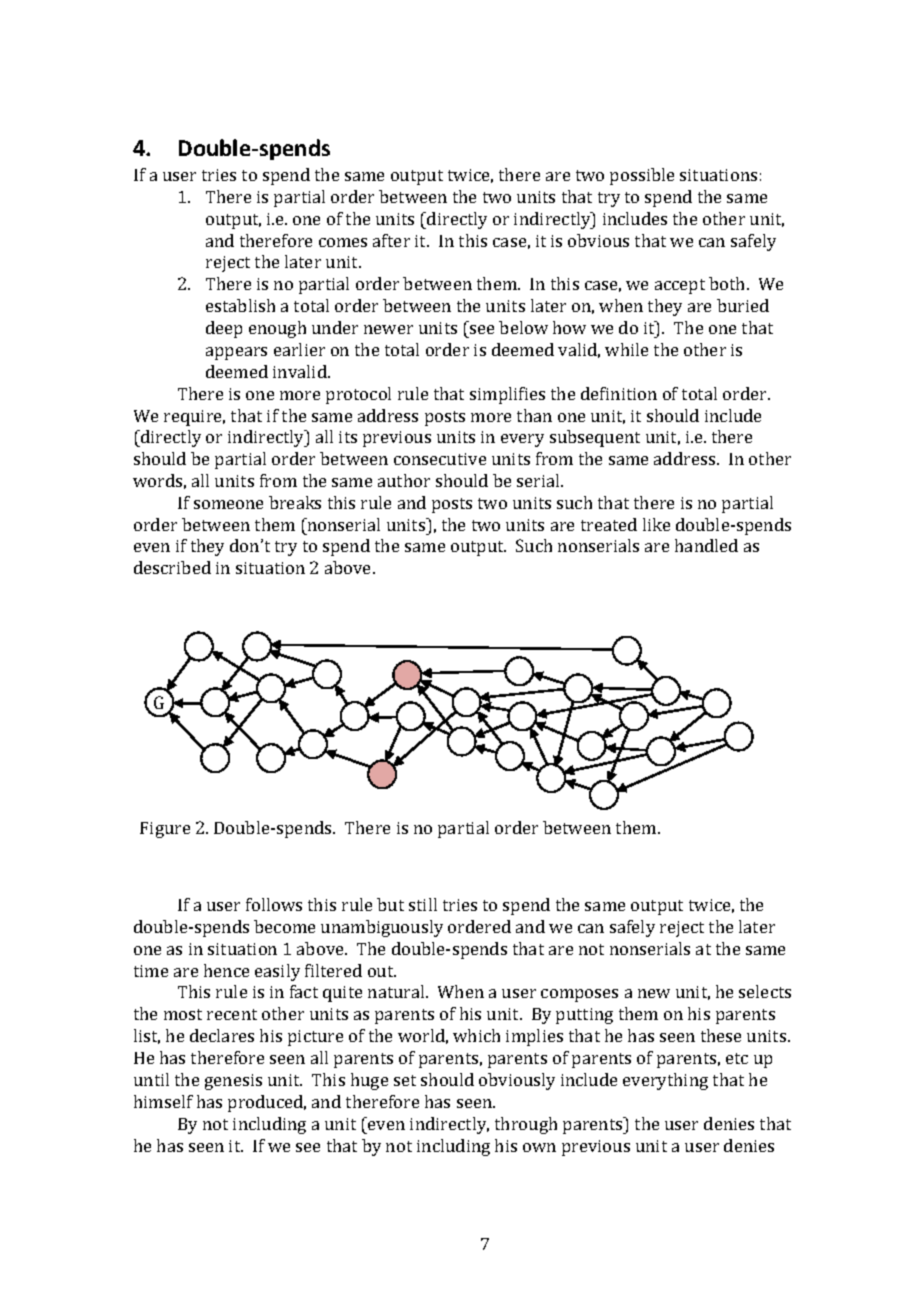 This screenshot has width=924, height=1308. Describe the element at coordinates (765, 991) in the screenshot. I see `selects` at that location.
